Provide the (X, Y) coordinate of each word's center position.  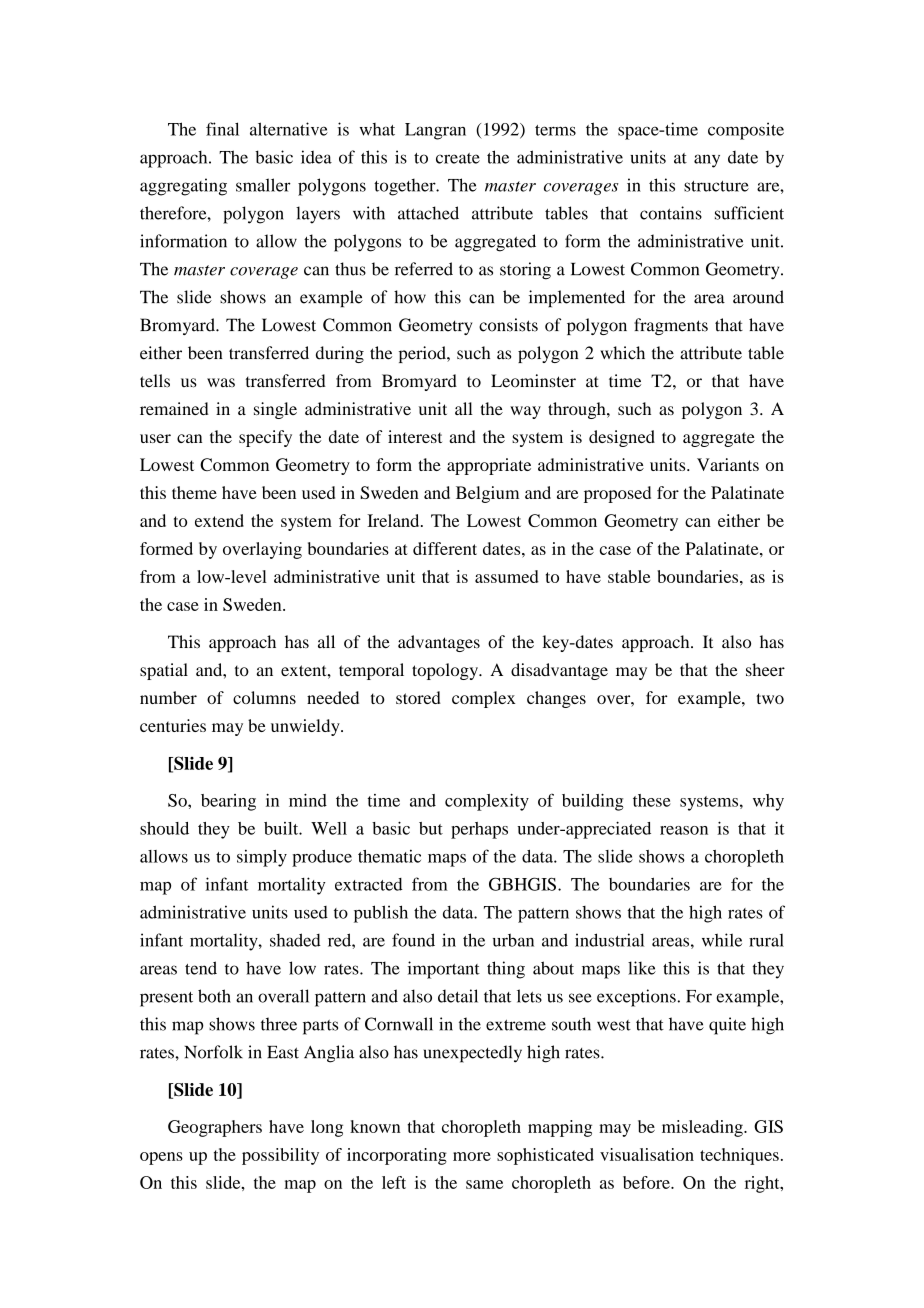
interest (415, 436)
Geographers (215, 1128)
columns (264, 697)
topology (446, 671)
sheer (765, 669)
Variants (728, 464)
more (472, 1156)
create (458, 158)
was (221, 382)
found (413, 940)
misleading (703, 1128)
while (722, 940)
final (222, 129)
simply (262, 858)
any (707, 161)
